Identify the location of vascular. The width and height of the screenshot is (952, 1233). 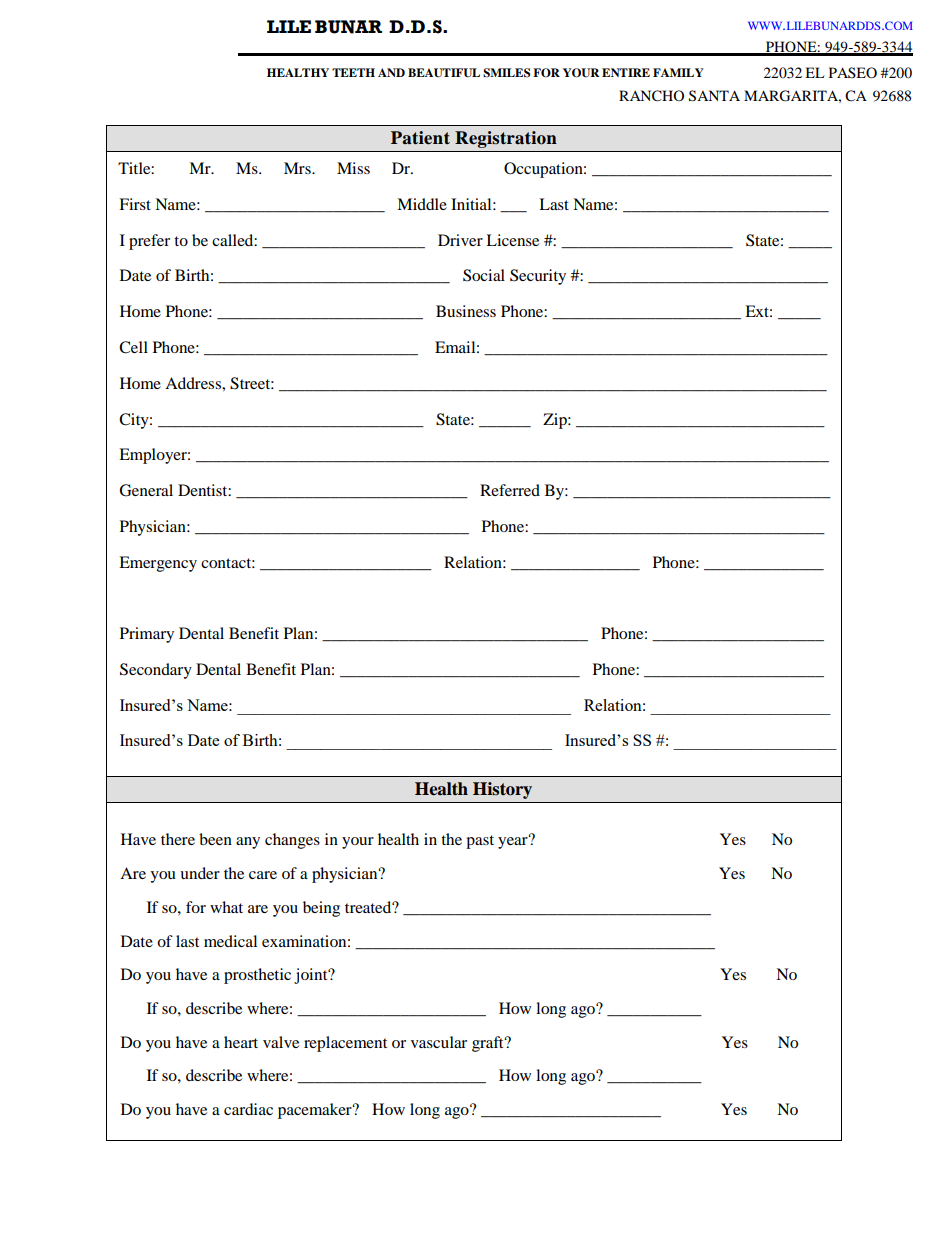
(439, 1042).
